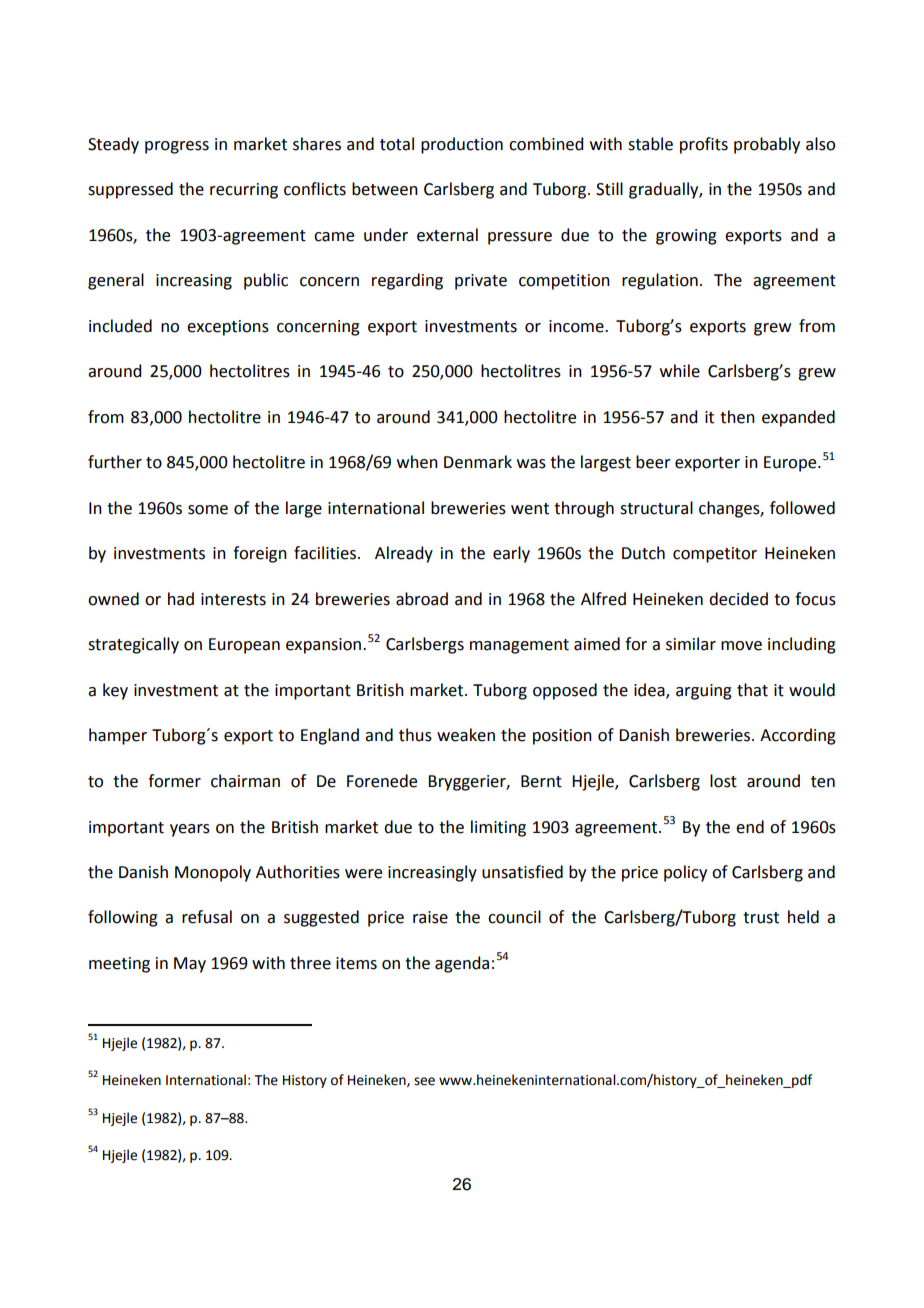 The height and width of the image is (1308, 924). Describe the element at coordinates (174, 781) in the image. I see `former` at that location.
